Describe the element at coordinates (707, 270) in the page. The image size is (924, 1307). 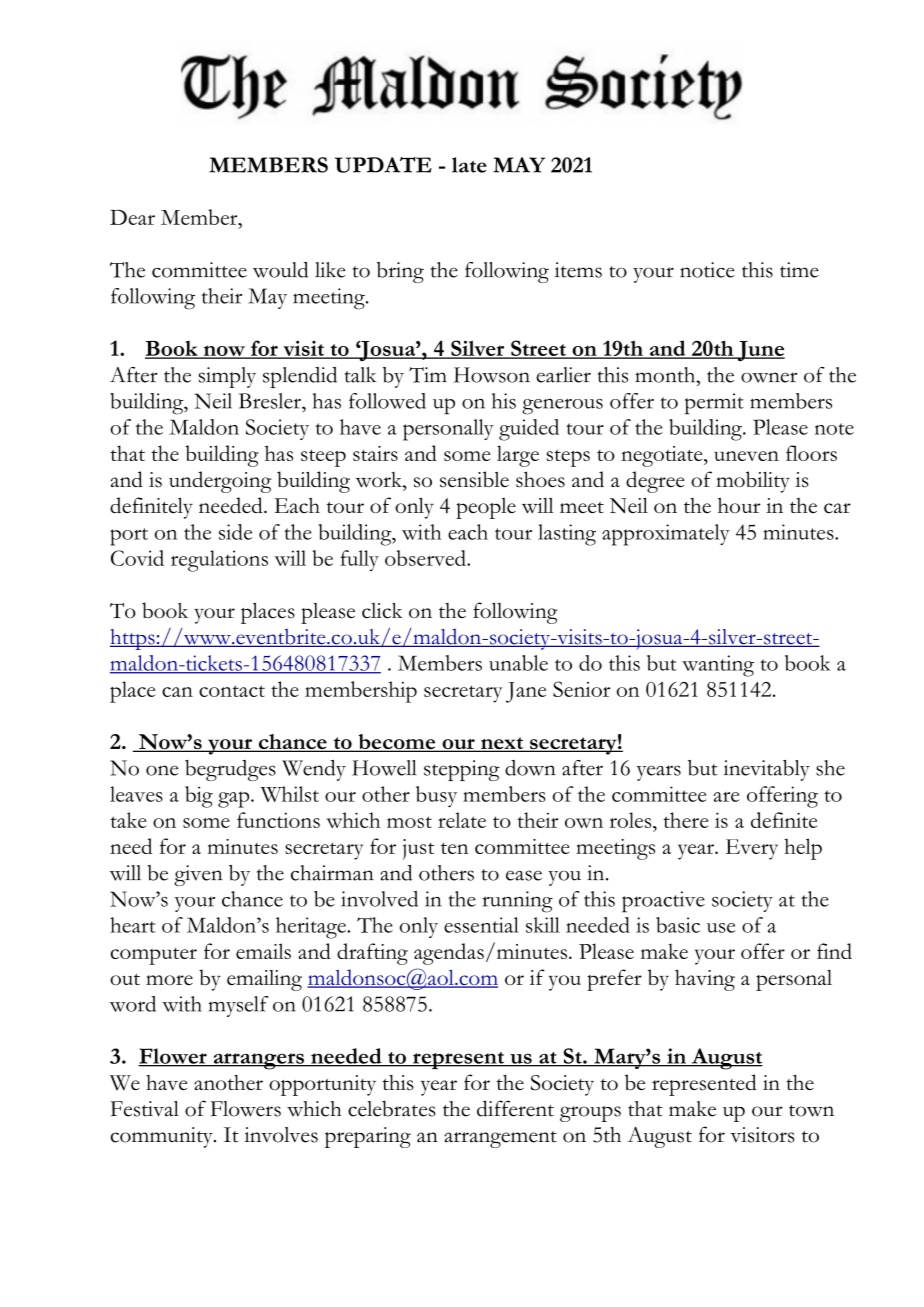
I see `notice` at that location.
